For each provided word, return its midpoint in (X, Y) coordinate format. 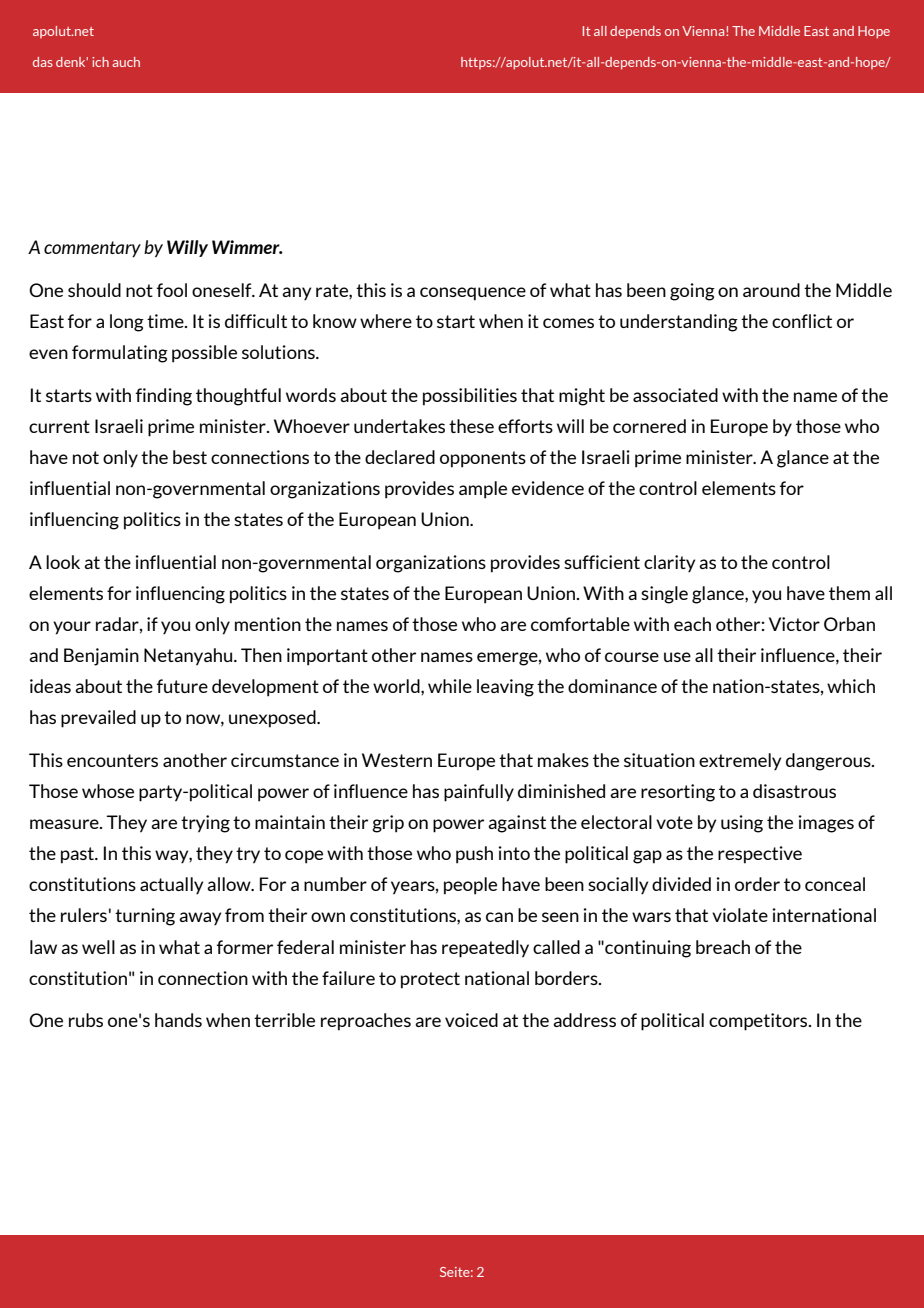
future (182, 686)
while (450, 686)
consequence (473, 294)
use (677, 657)
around (771, 290)
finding (164, 397)
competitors (759, 1022)
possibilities (470, 397)
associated (675, 395)
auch (126, 62)
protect (430, 980)
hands (178, 1020)
